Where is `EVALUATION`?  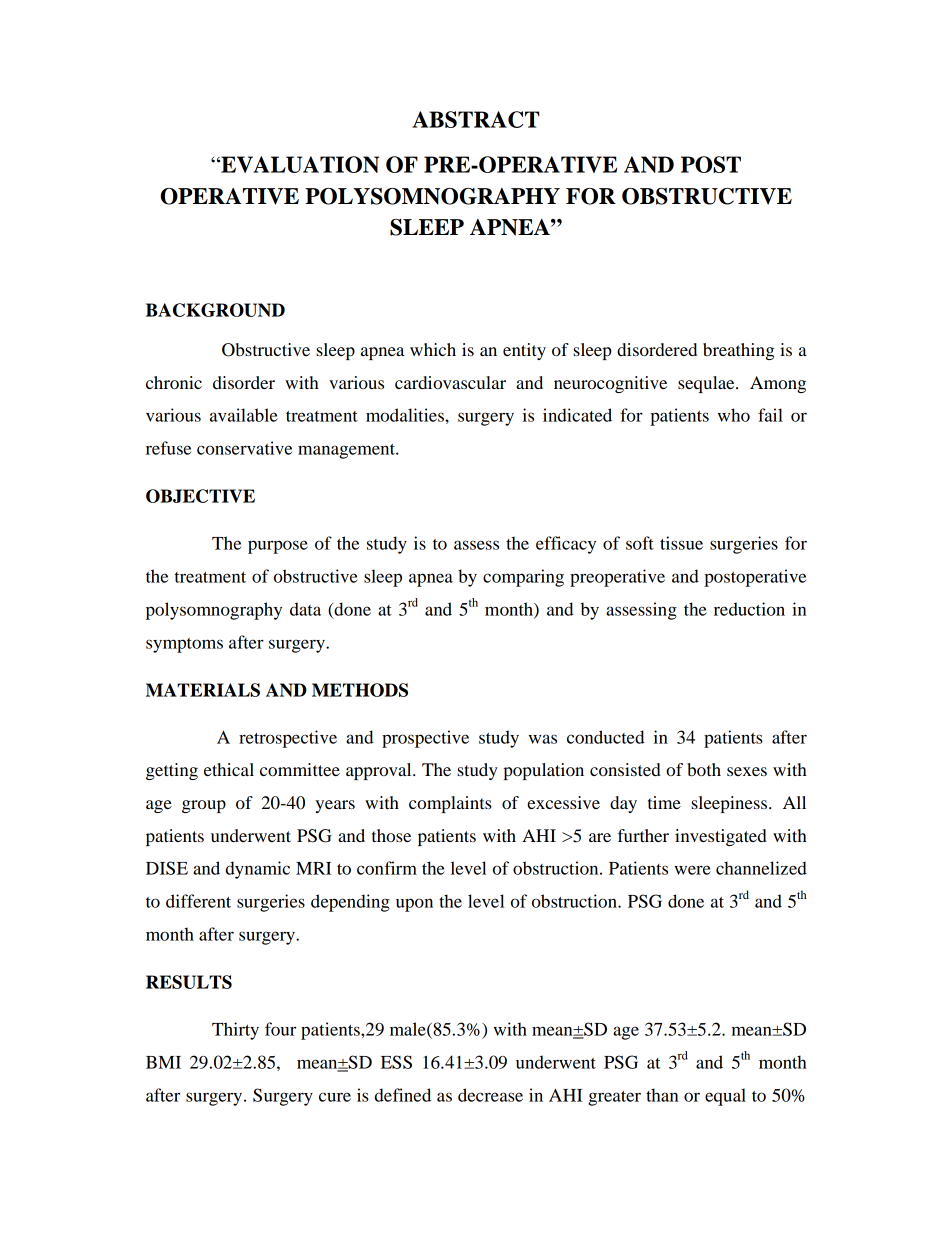 EVALUATION is located at coordinates (299, 164).
